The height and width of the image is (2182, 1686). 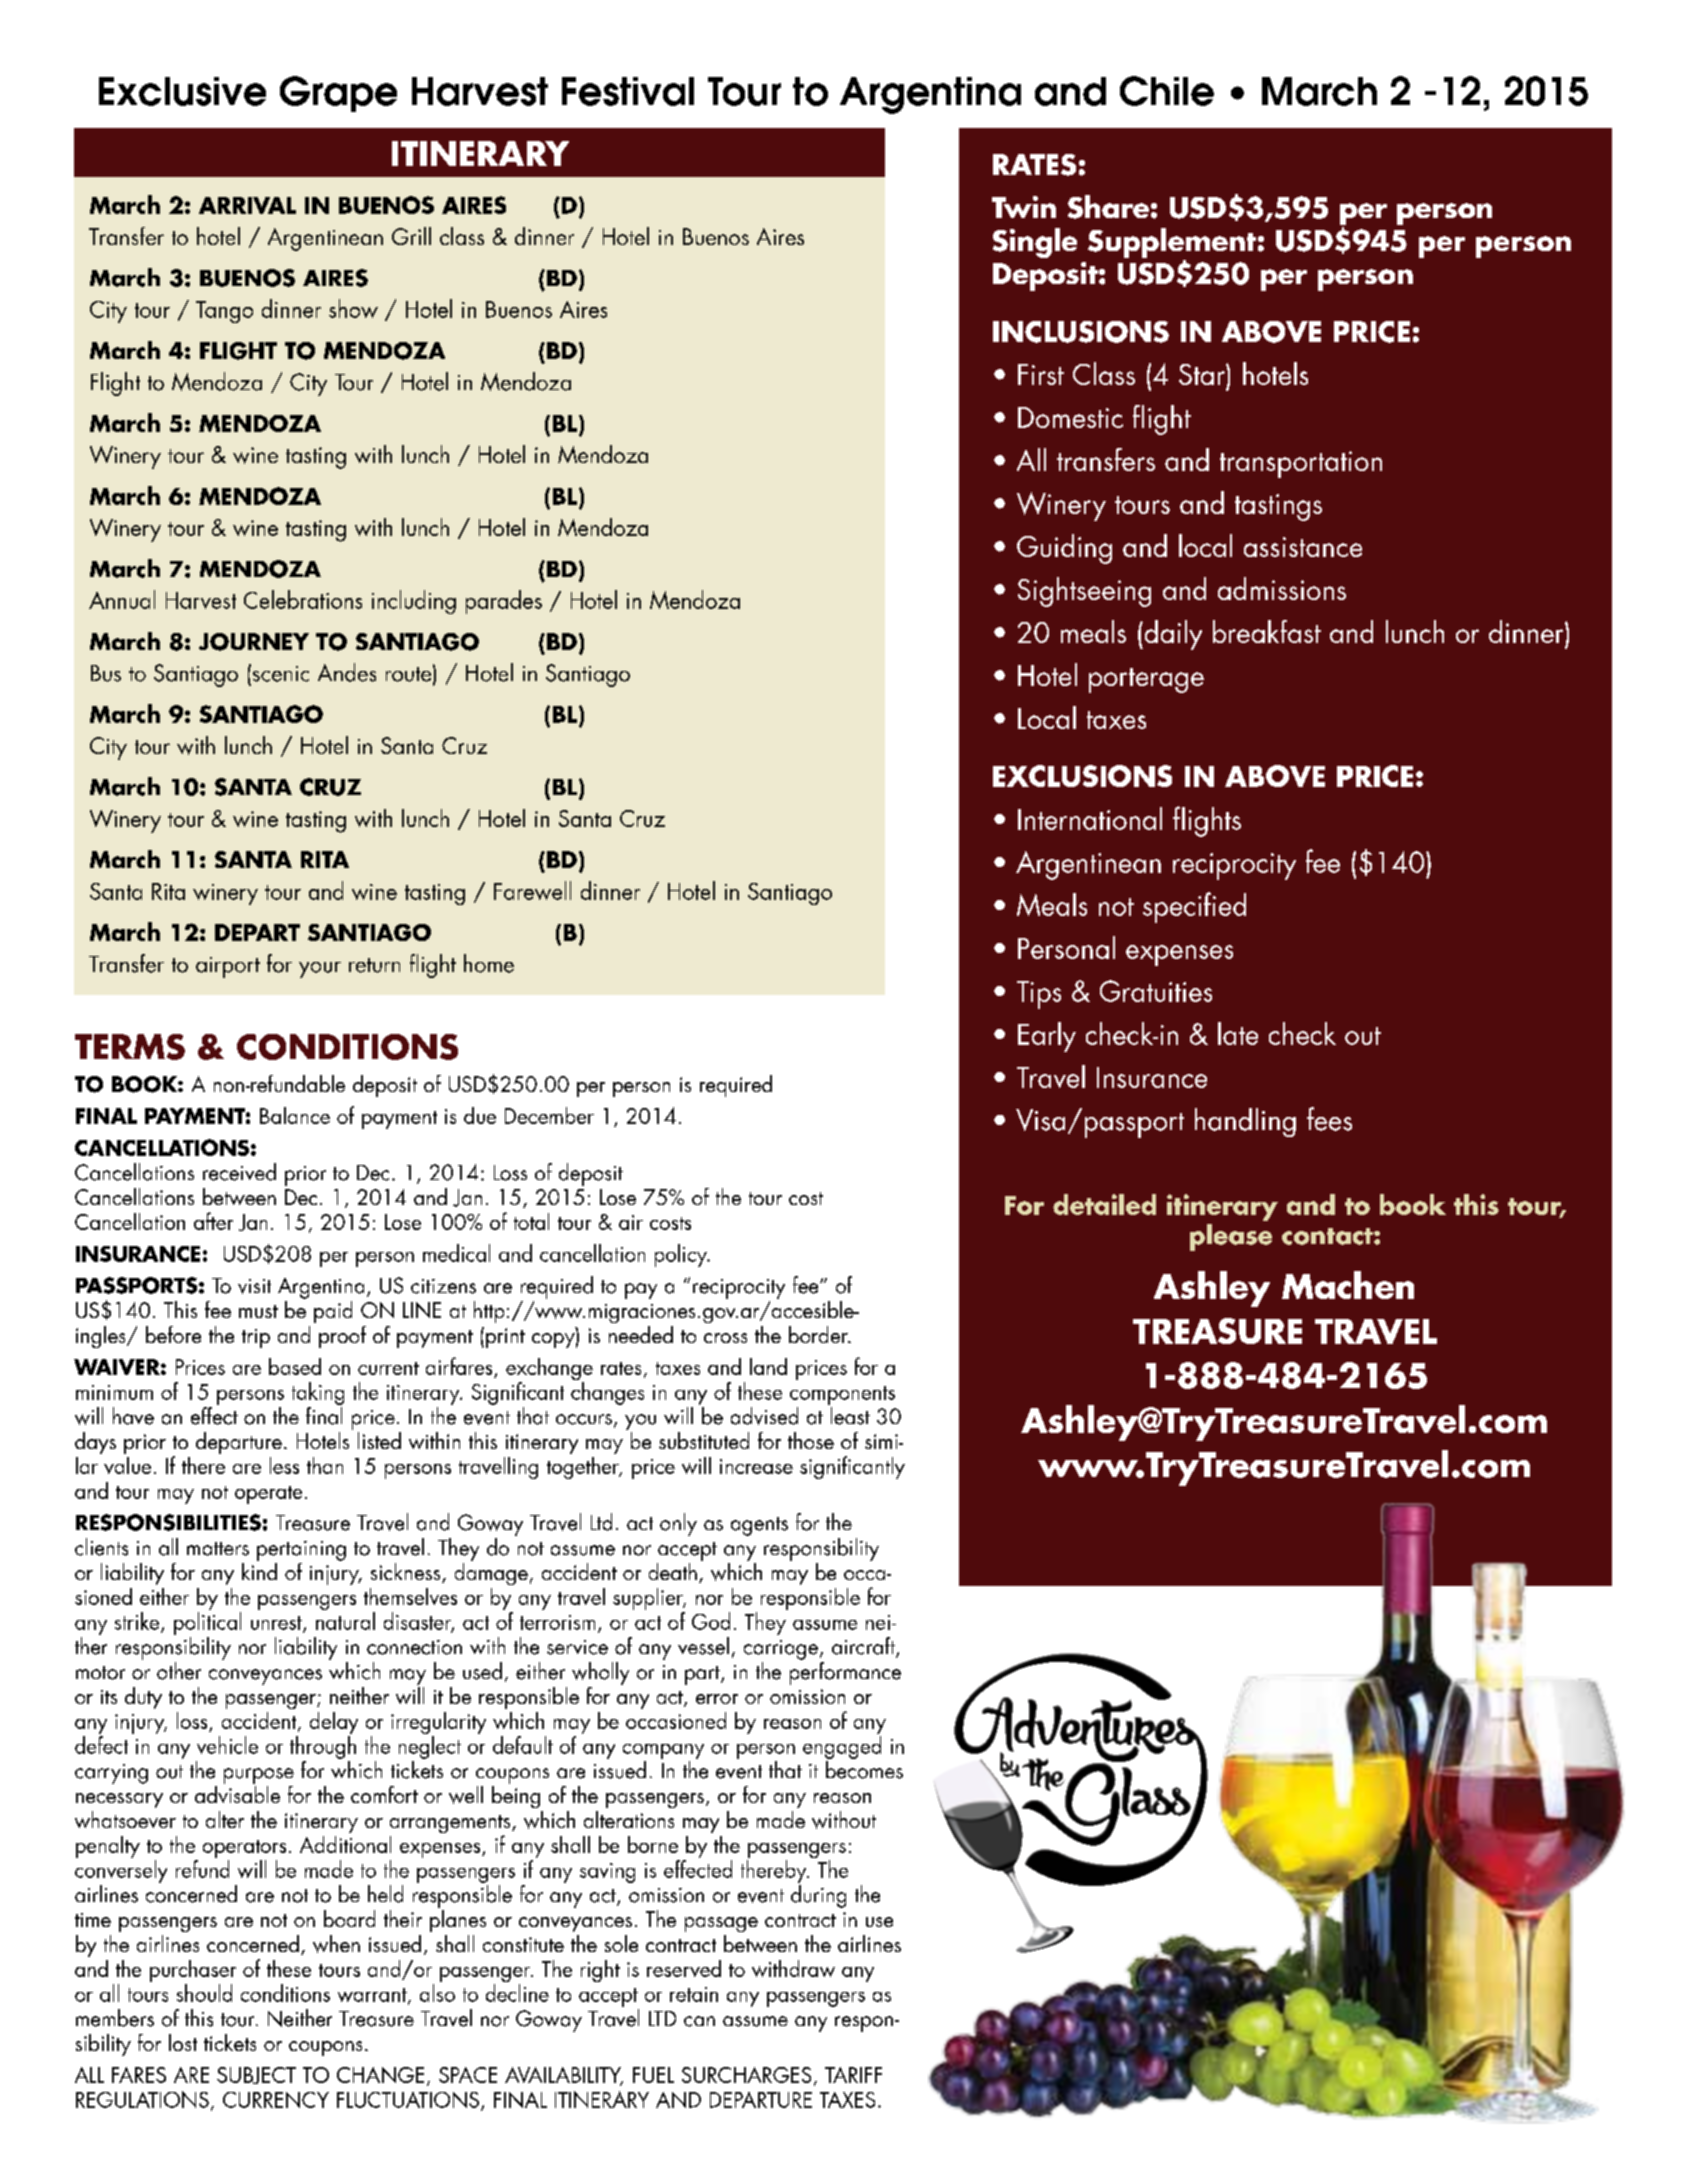 What do you see at coordinates (1245, 1122) in the image?
I see `handling` at bounding box center [1245, 1122].
